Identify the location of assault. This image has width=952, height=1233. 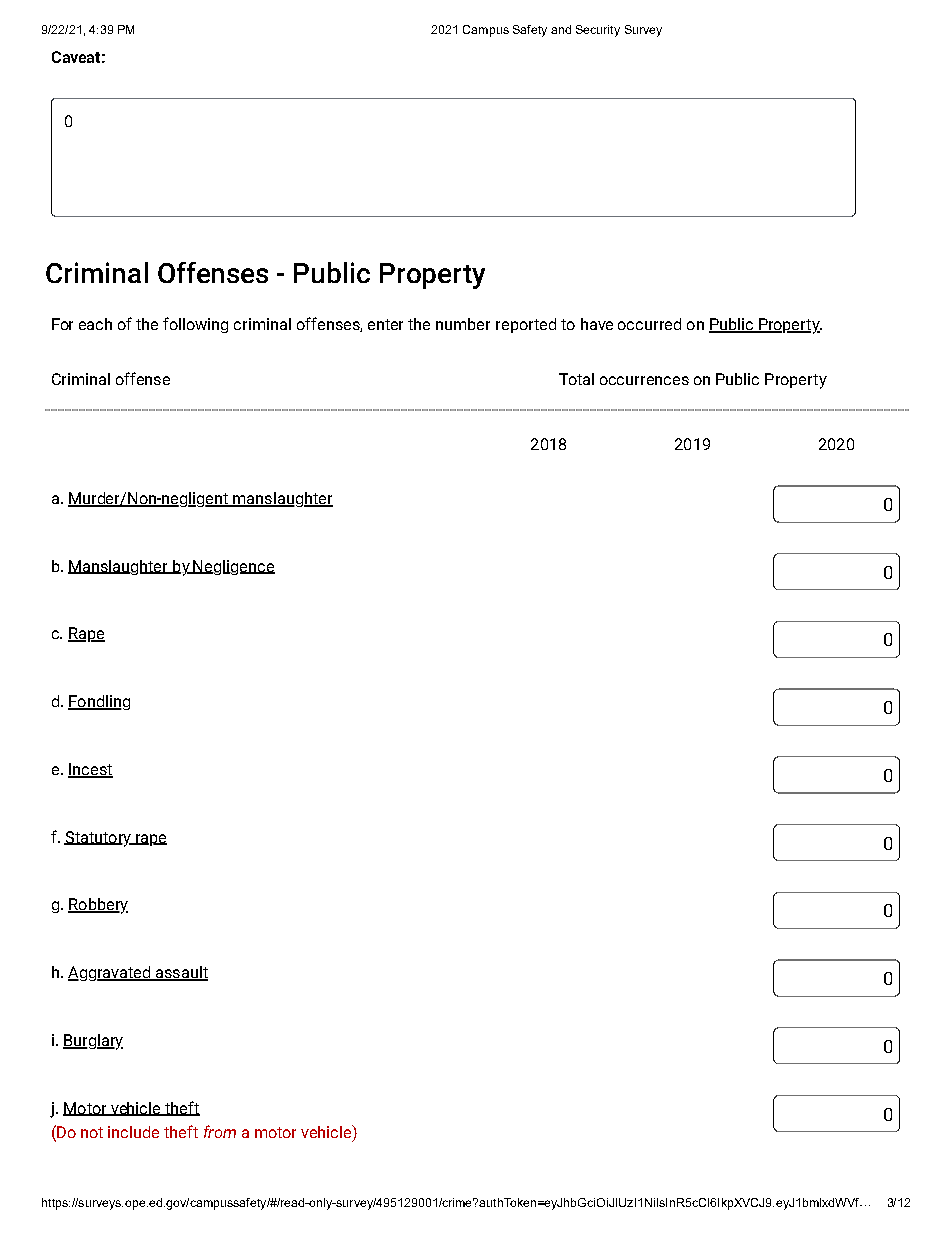
(180, 973).
